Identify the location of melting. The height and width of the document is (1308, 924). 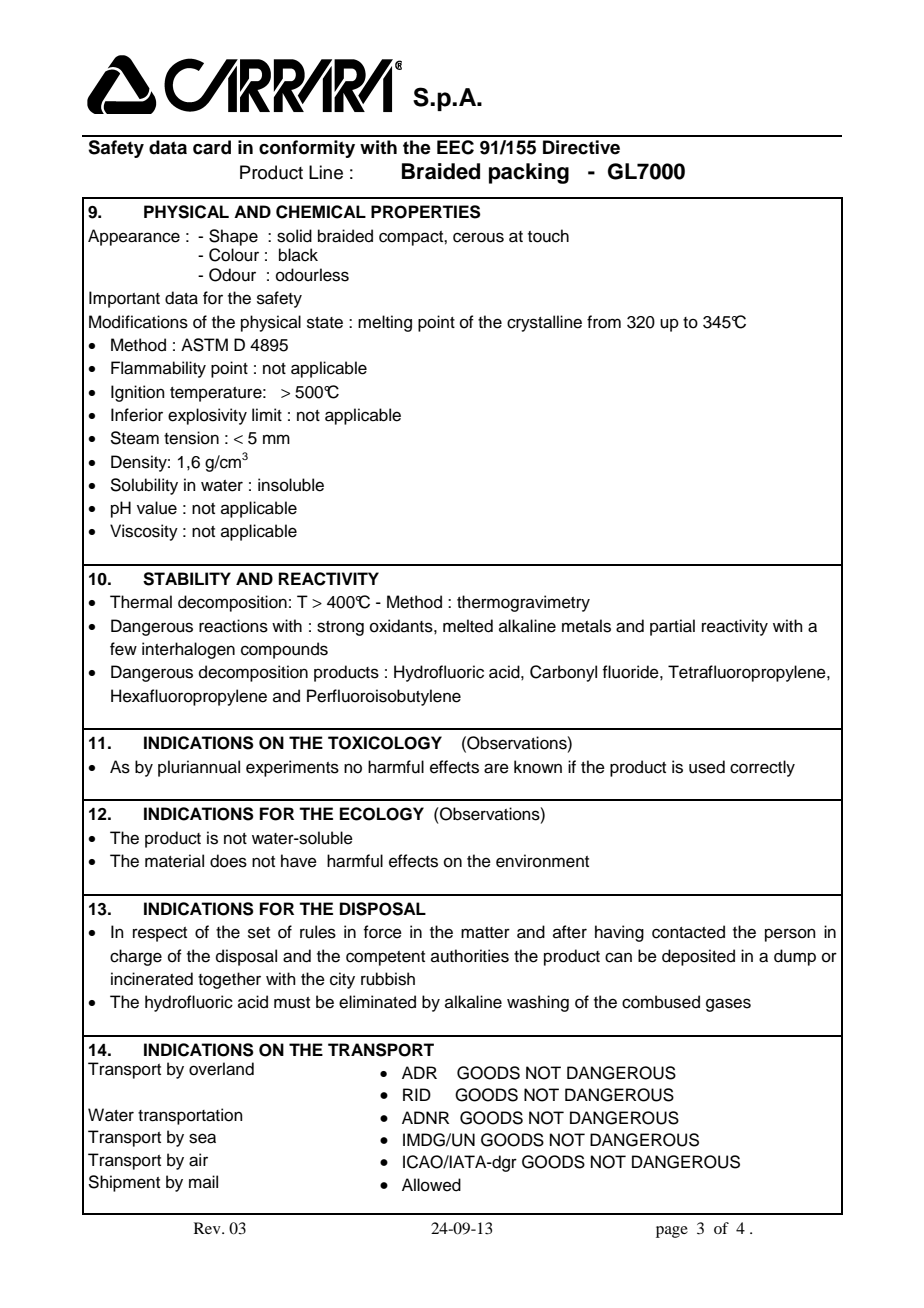
(385, 323).
